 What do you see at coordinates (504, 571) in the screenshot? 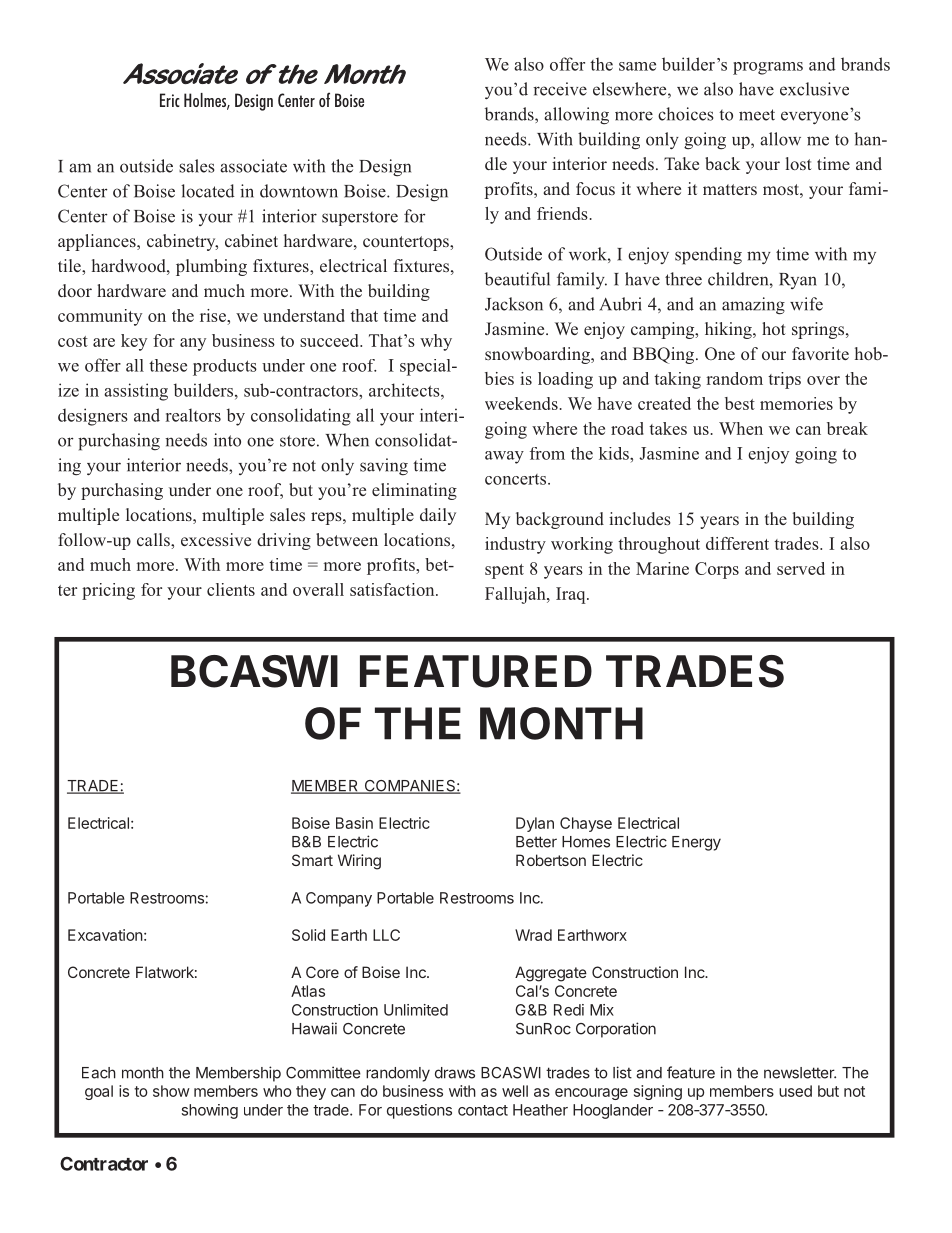
I see `spent` at bounding box center [504, 571].
